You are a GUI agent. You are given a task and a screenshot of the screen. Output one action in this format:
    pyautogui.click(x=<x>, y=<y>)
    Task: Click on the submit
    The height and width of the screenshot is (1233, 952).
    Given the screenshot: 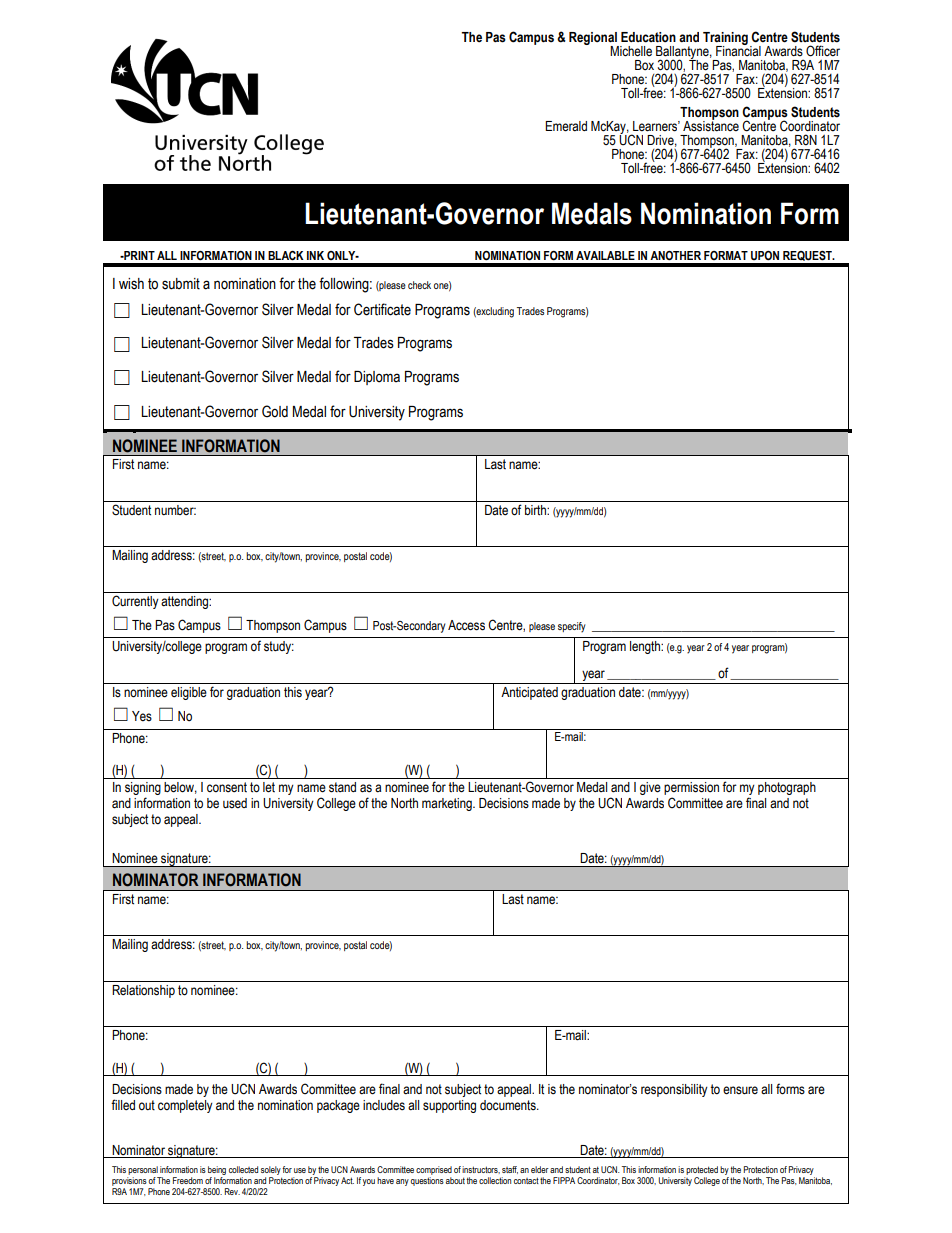 What is the action you would take?
    pyautogui.click(x=181, y=284)
